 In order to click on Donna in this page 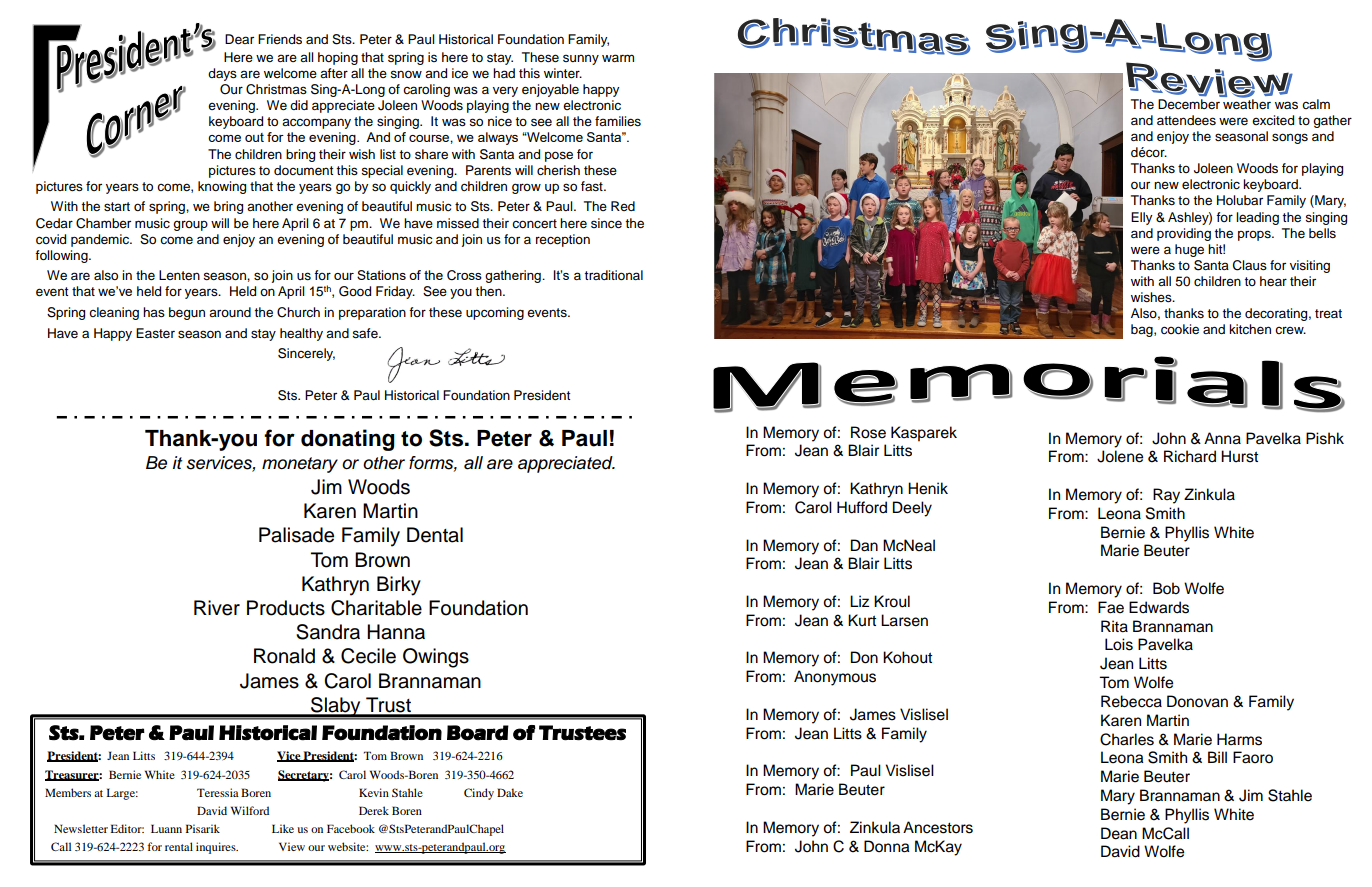, I will do `click(887, 846)`.
